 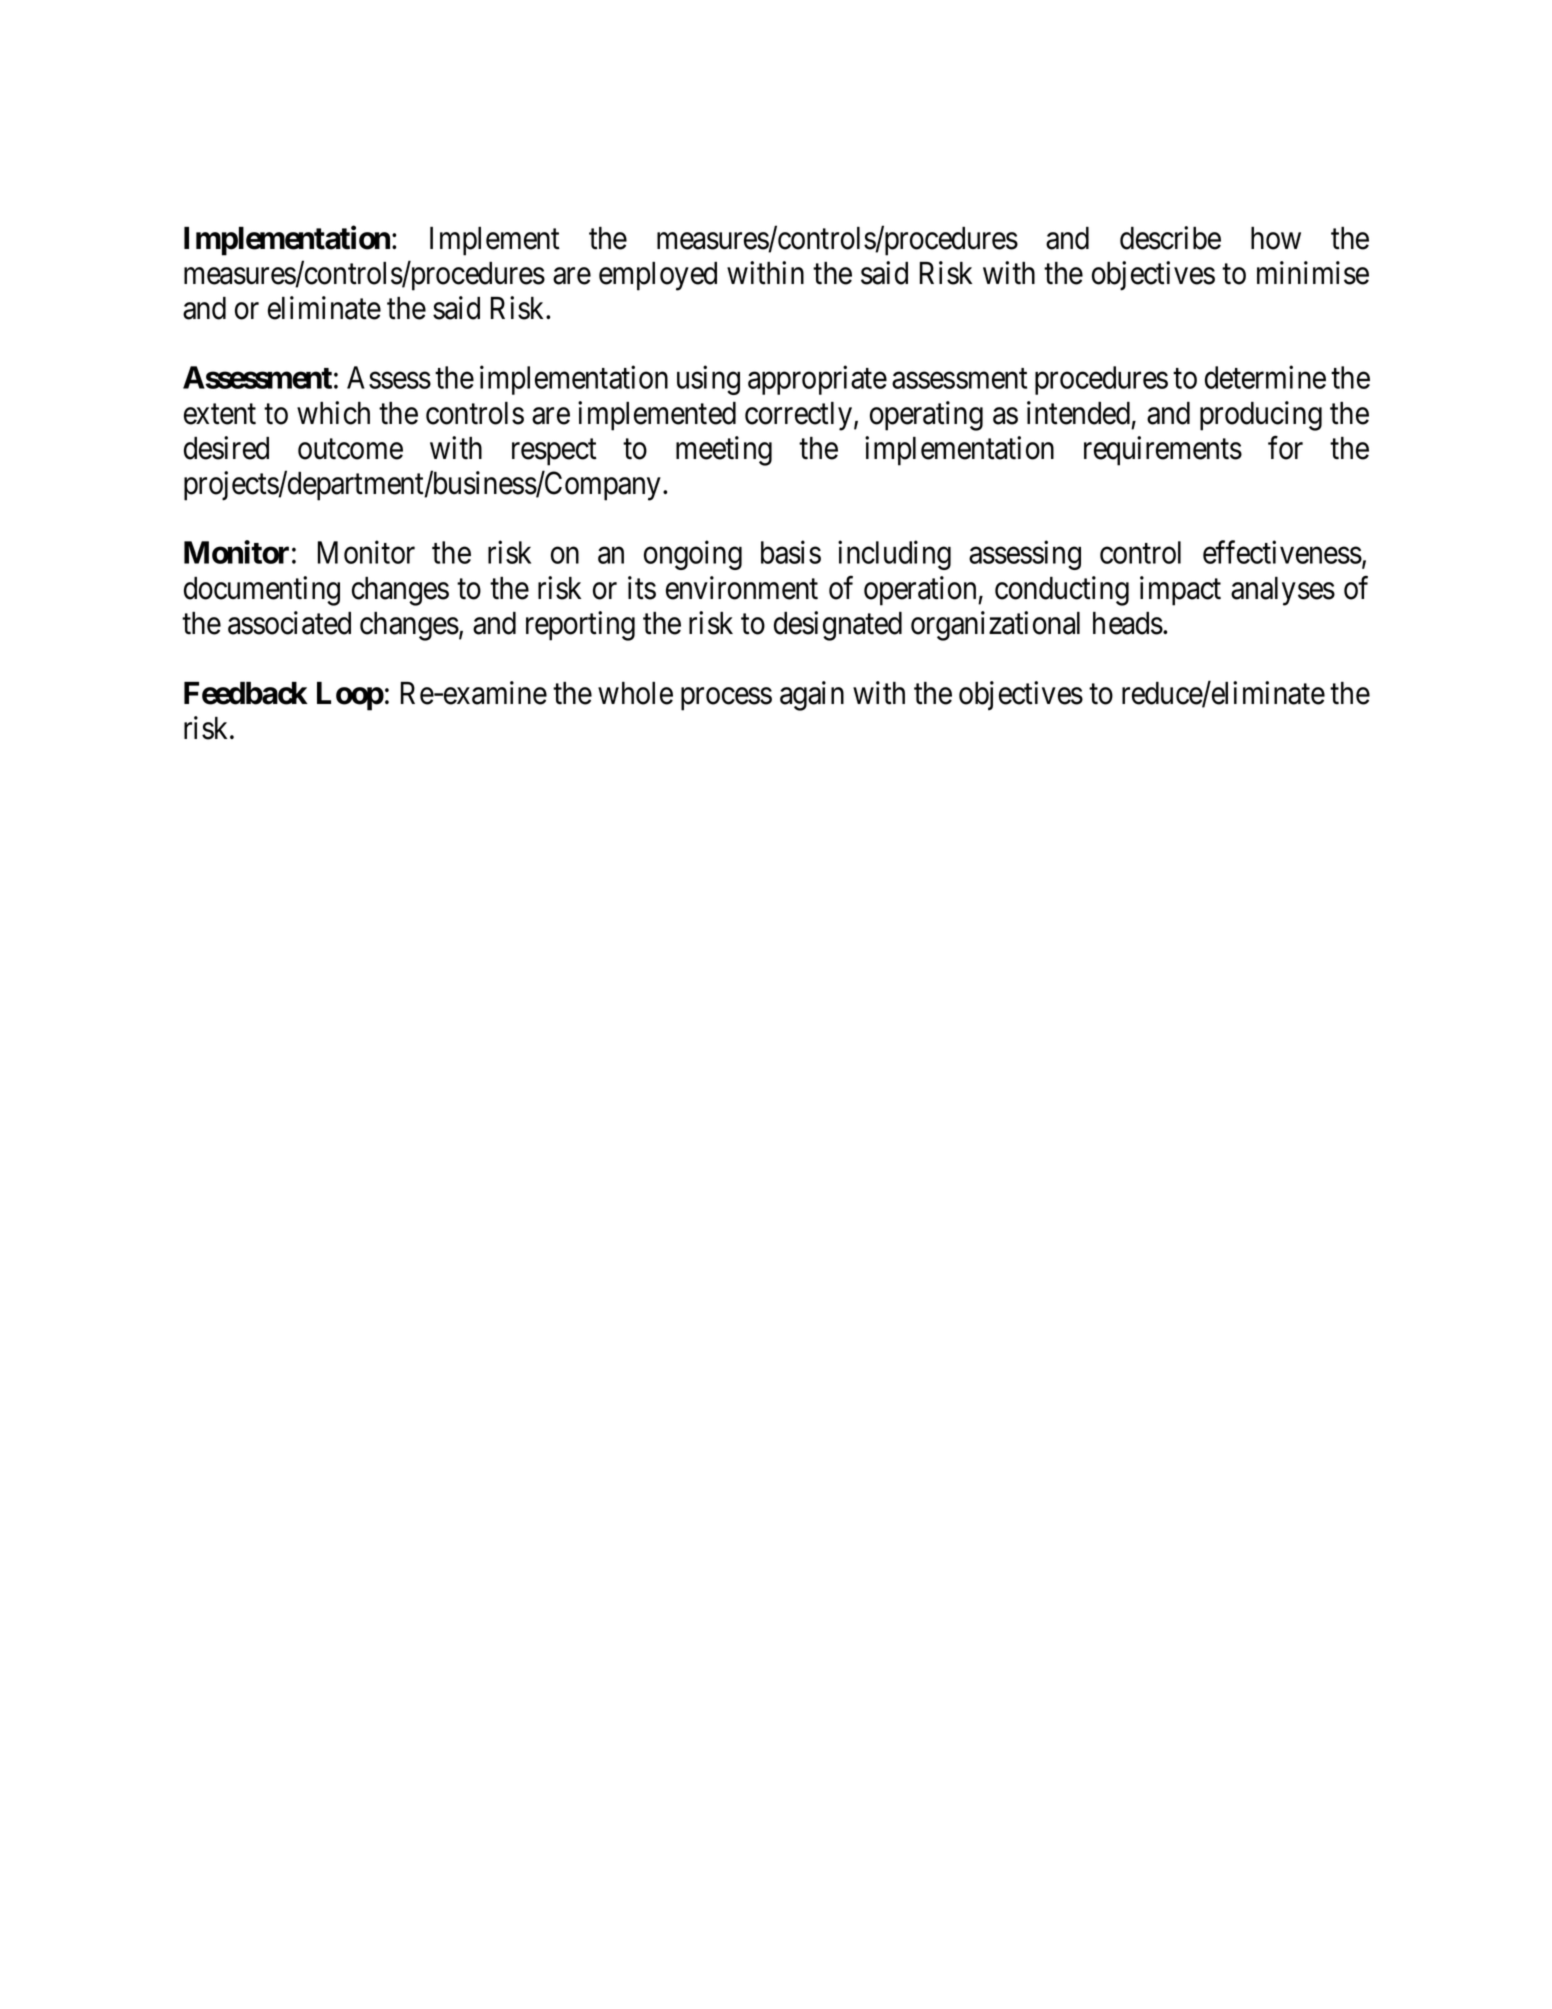 What do you see at coordinates (724, 451) in the image?
I see `meeting` at bounding box center [724, 451].
